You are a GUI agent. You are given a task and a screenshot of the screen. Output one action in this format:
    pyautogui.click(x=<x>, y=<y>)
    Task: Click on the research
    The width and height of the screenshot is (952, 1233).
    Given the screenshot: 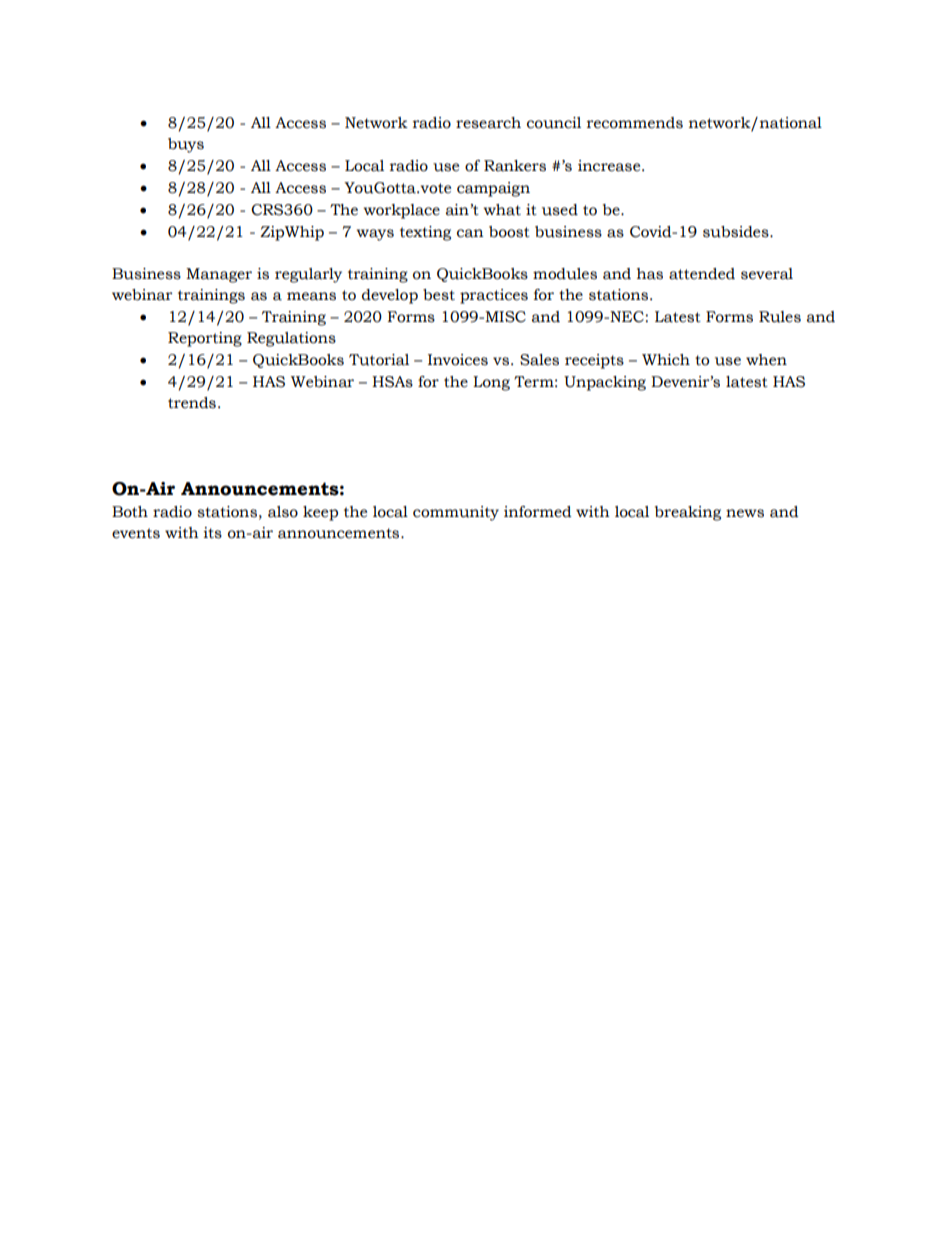 What is the action you would take?
    pyautogui.click(x=488, y=123)
